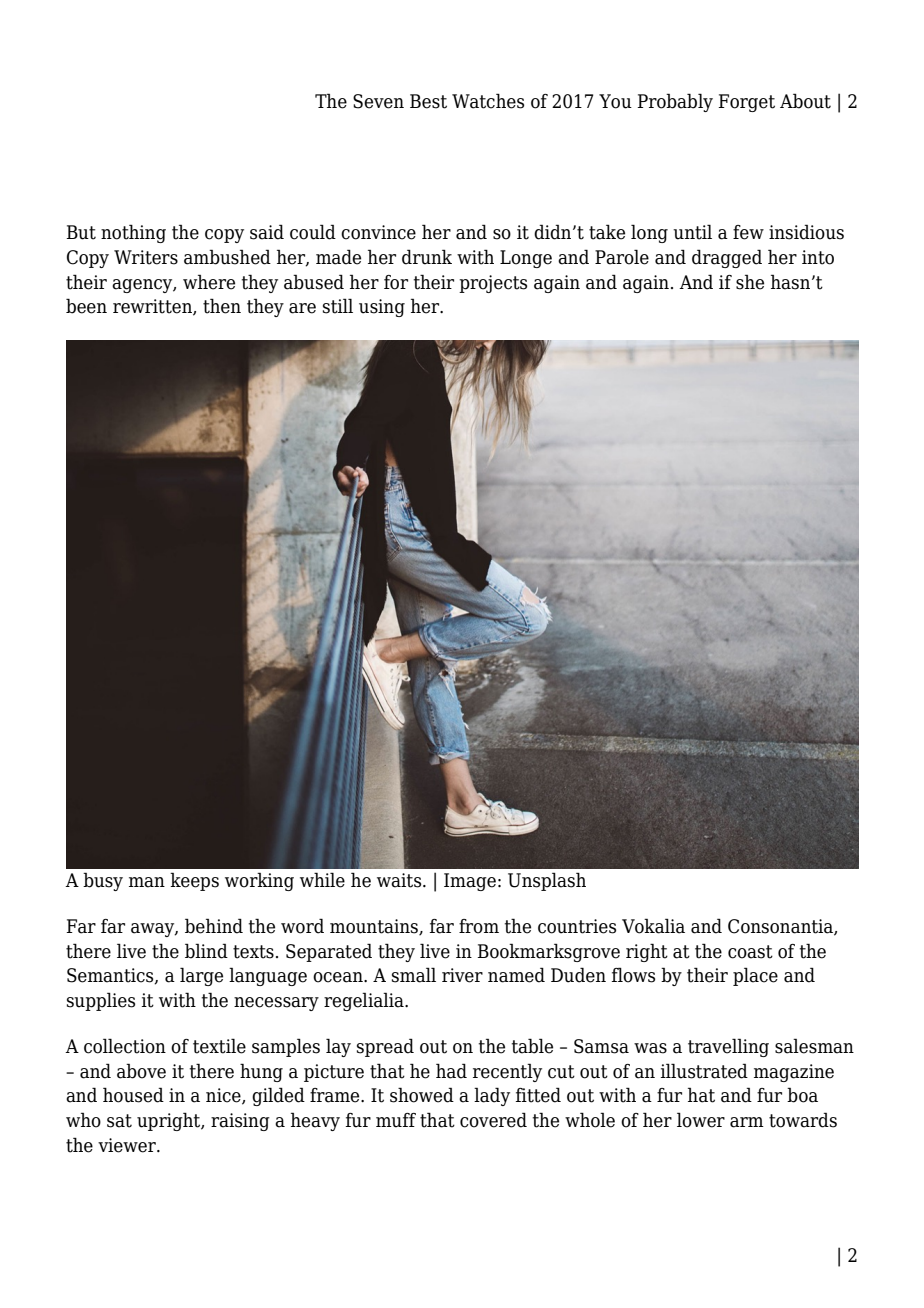 The image size is (924, 1308). I want to click on Best, so click(428, 101).
